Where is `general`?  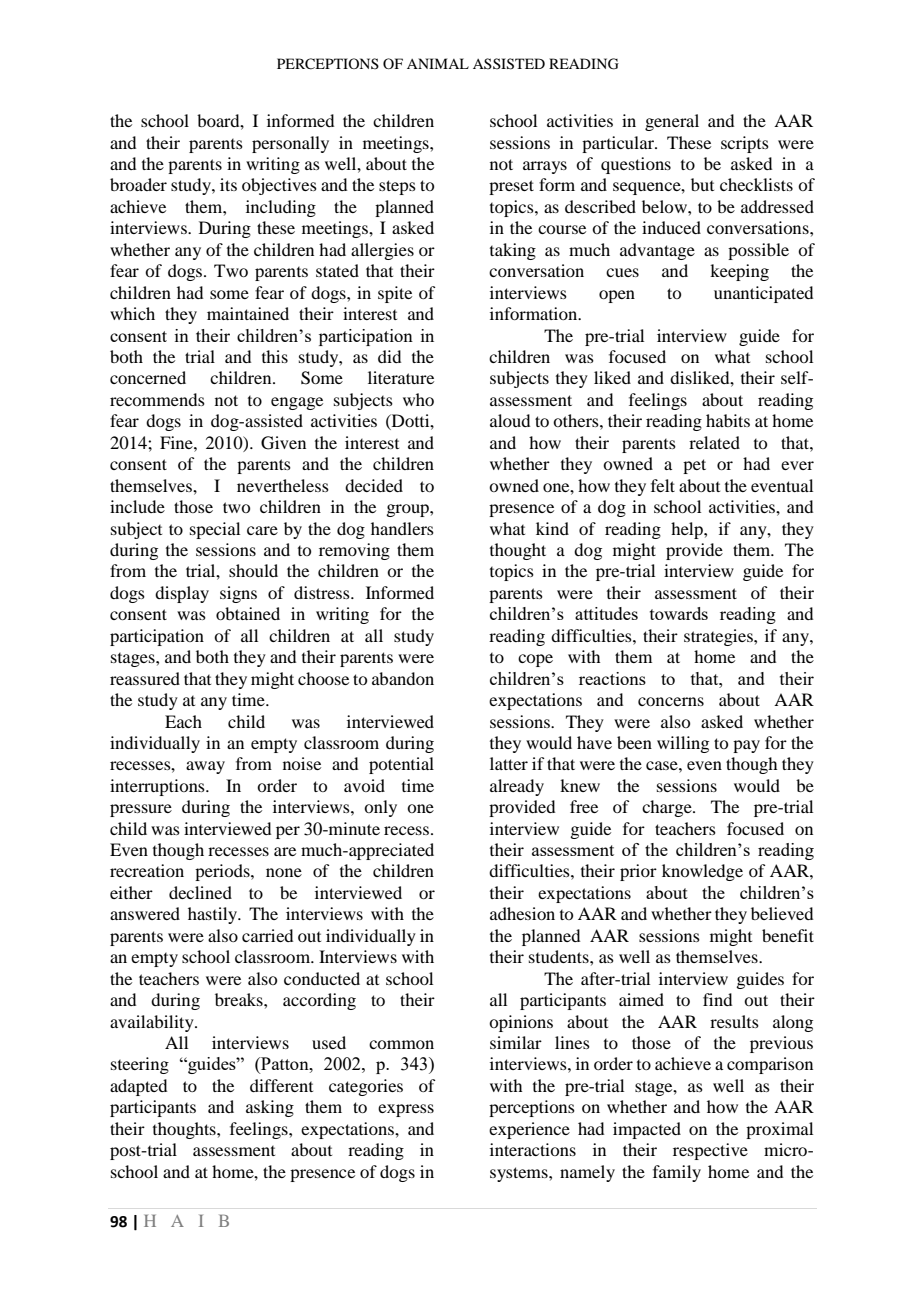
general is located at coordinates (672, 122).
